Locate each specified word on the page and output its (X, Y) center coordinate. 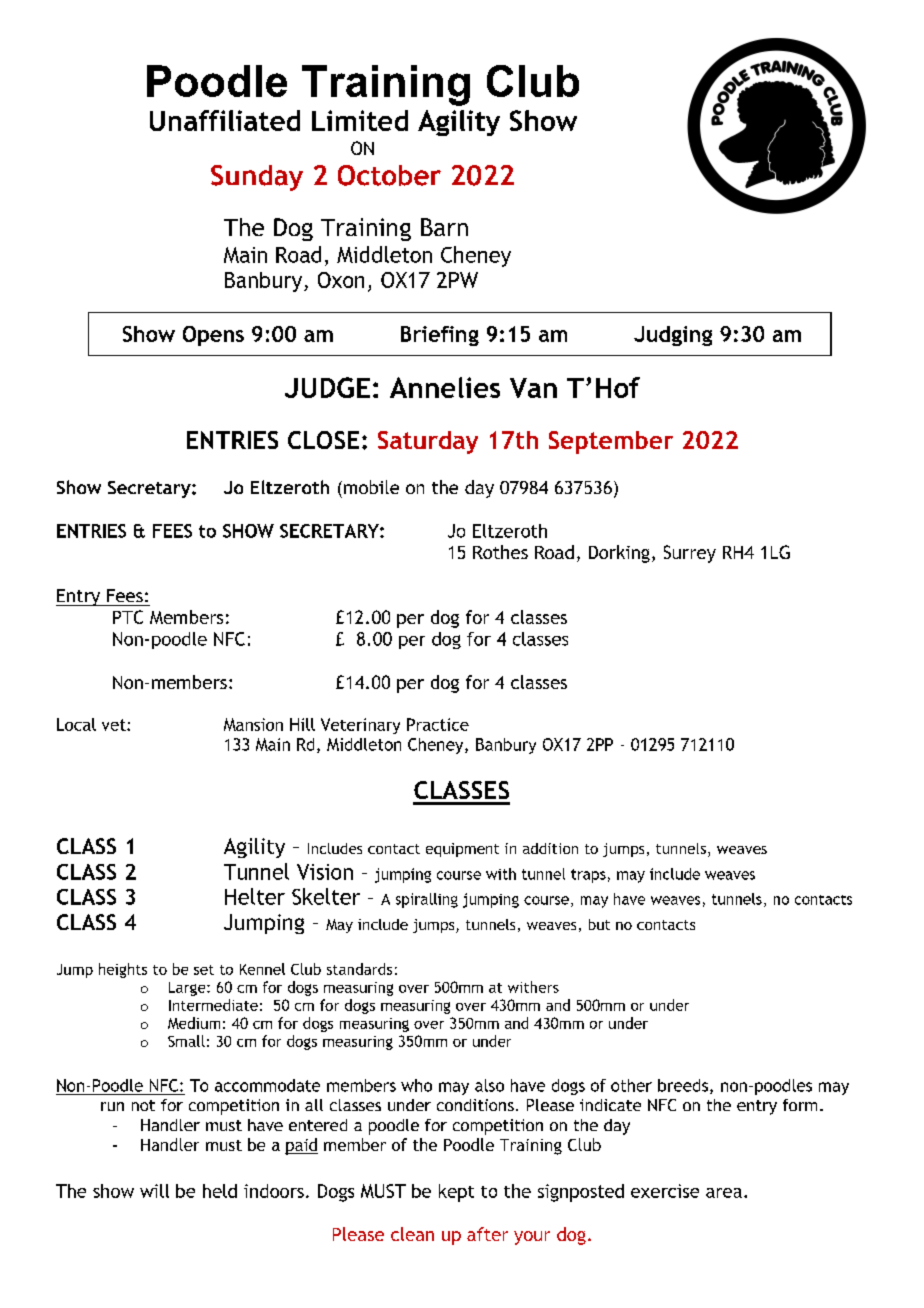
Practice (438, 724)
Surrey (690, 554)
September (611, 442)
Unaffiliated (225, 120)
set (204, 970)
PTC (128, 617)
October (389, 175)
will (154, 1191)
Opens (213, 336)
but (599, 924)
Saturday (428, 442)
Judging (673, 336)
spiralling (427, 900)
